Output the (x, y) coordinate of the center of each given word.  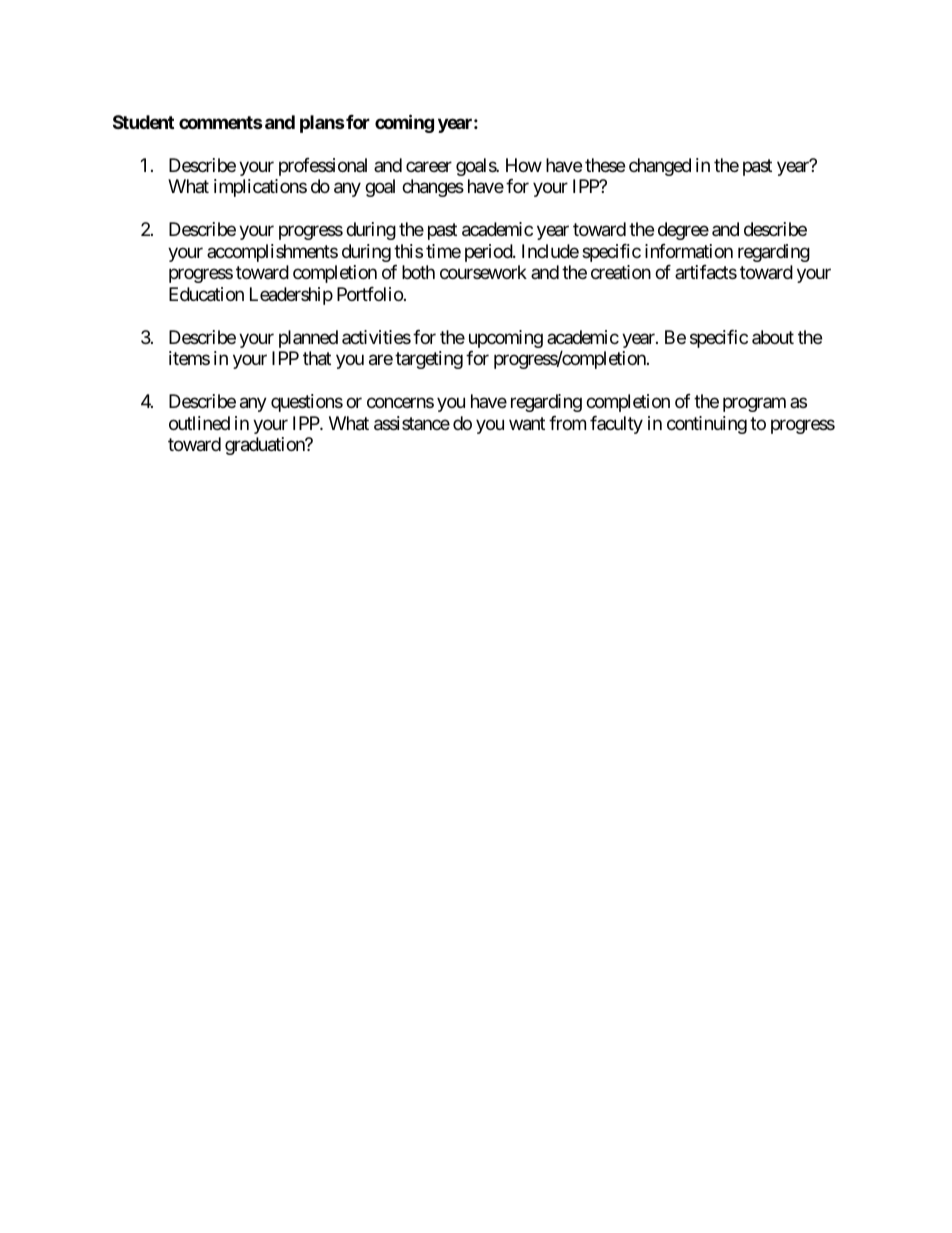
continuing (707, 425)
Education (206, 294)
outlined (199, 423)
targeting (429, 360)
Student (143, 122)
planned (308, 339)
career (429, 166)
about (773, 337)
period (489, 253)
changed (660, 167)
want (527, 424)
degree (683, 231)
